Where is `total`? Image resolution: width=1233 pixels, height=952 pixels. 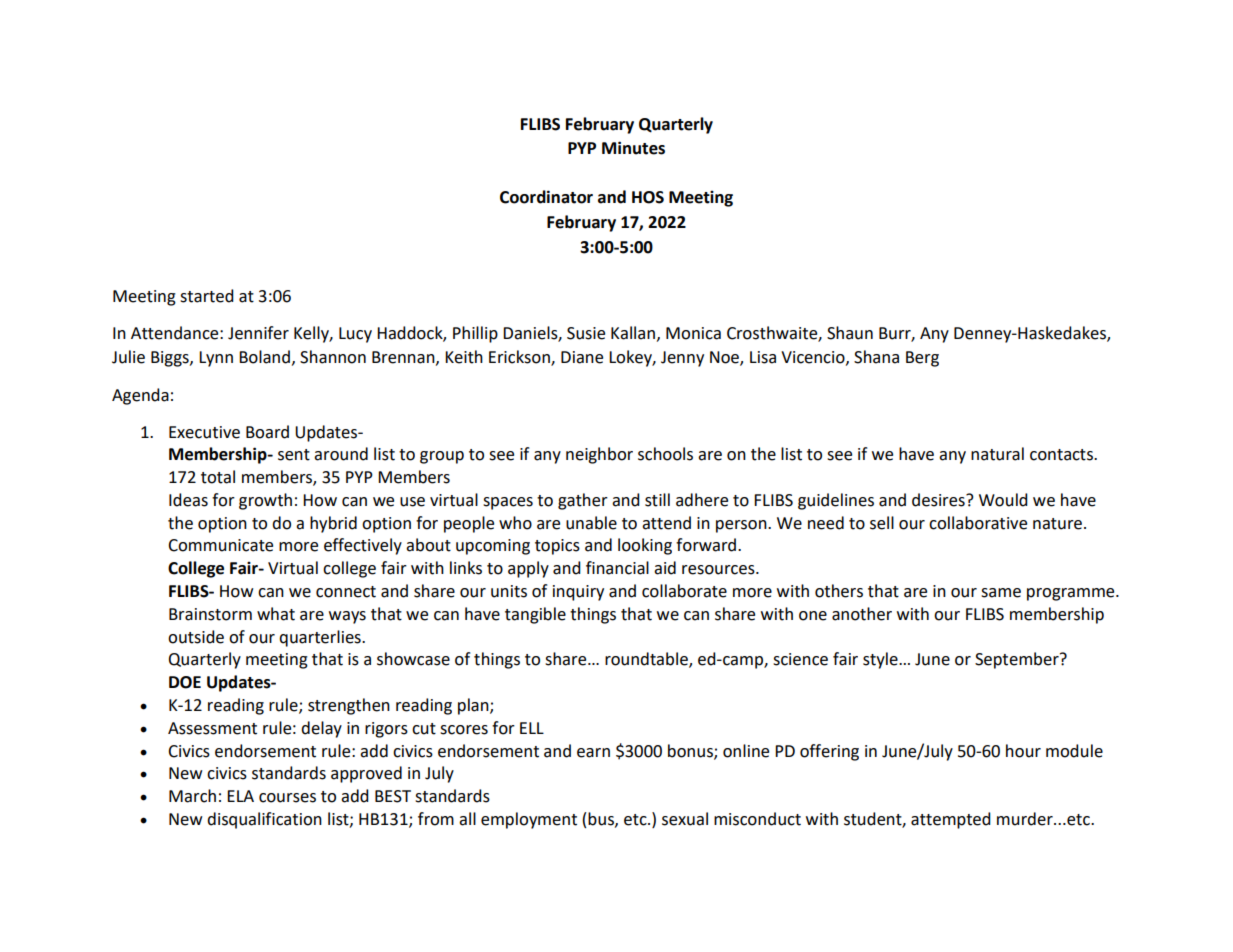
total is located at coordinates (218, 477).
